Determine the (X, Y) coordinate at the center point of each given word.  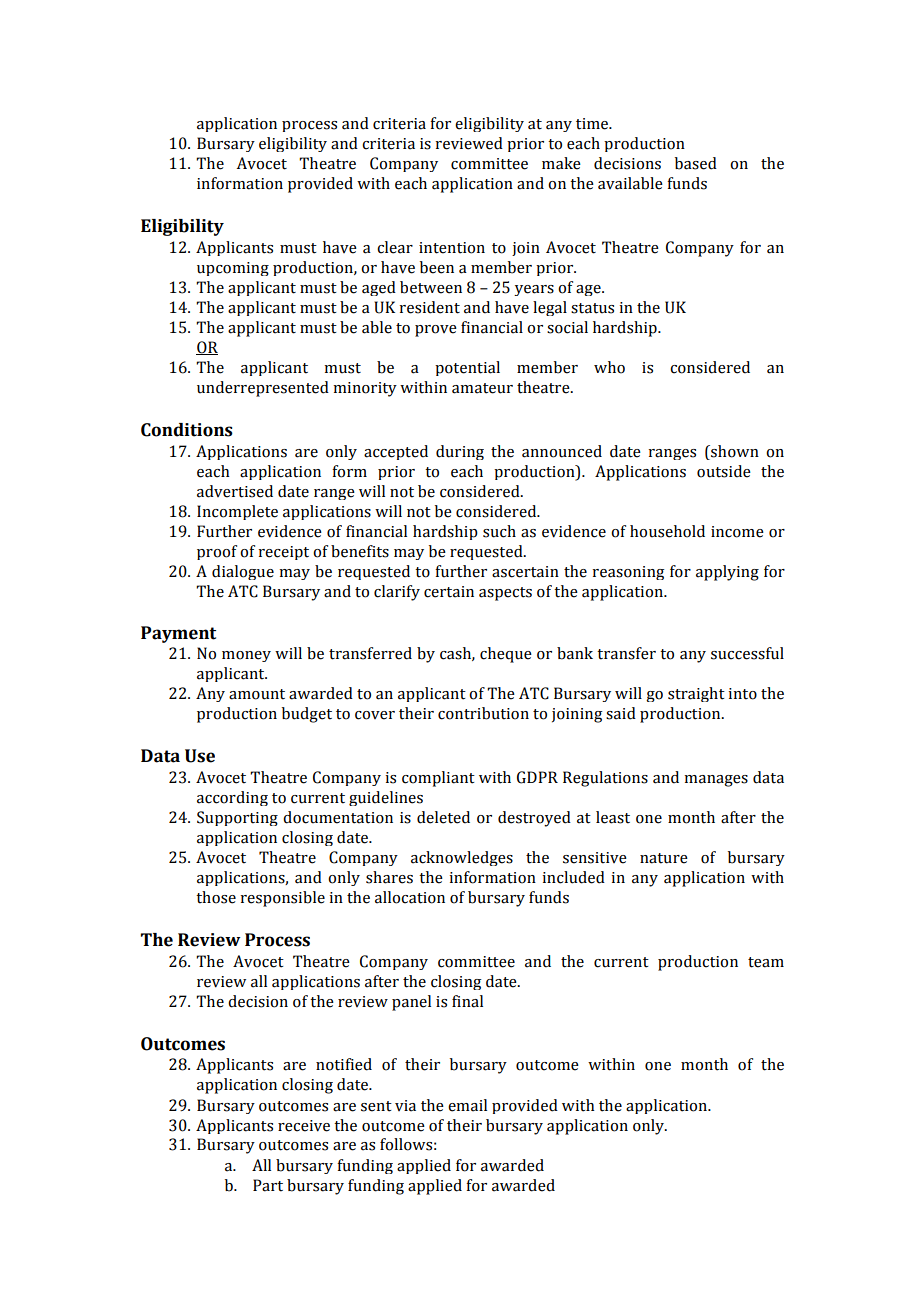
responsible (282, 899)
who (609, 367)
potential (467, 368)
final (467, 1001)
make (561, 163)
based (696, 163)
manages (716, 781)
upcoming (233, 269)
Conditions (187, 430)
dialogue (243, 572)
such (499, 531)
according (232, 798)
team (766, 962)
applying (727, 573)
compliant (438, 779)
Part (268, 1185)
